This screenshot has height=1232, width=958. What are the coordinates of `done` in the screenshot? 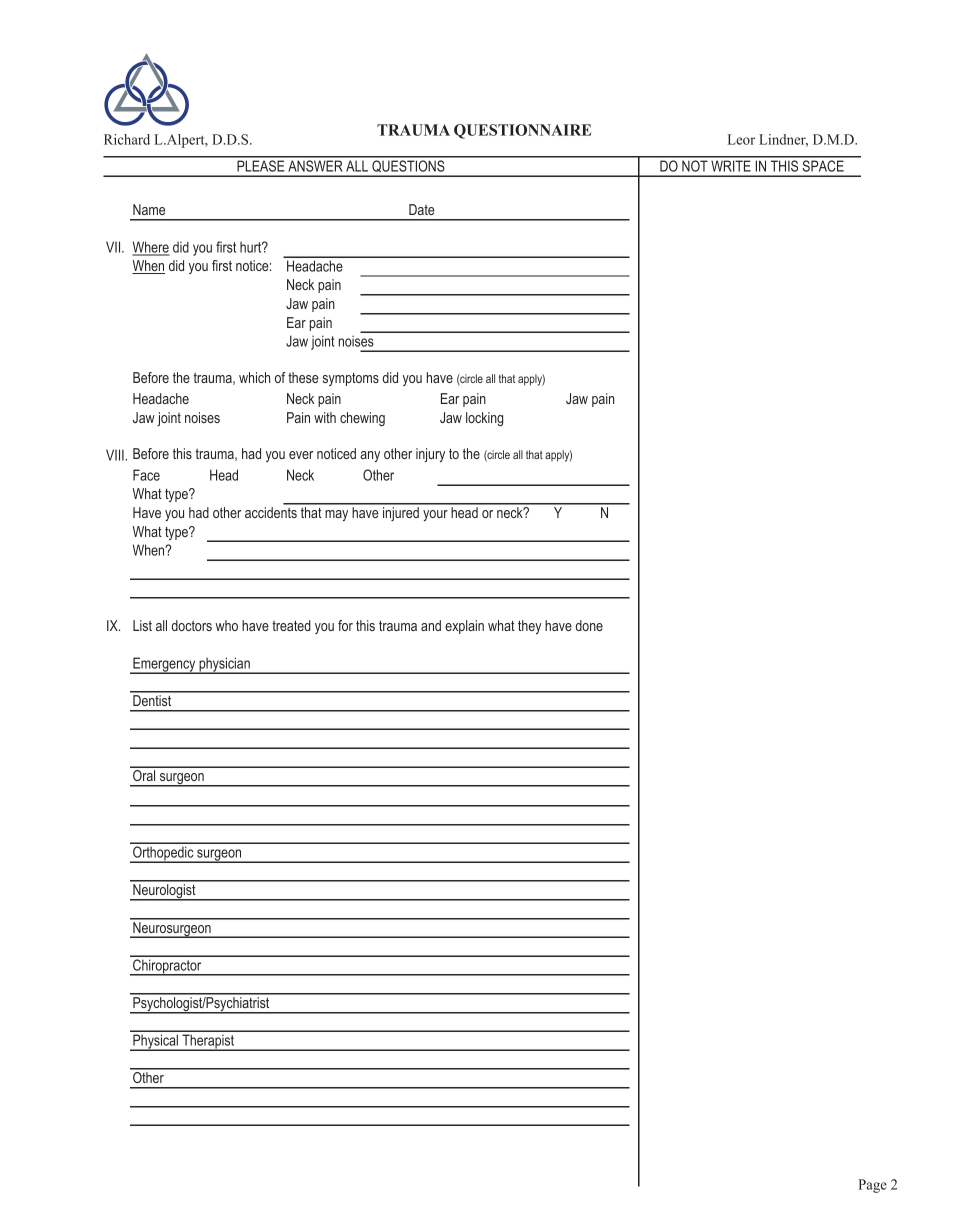 It's located at (589, 625).
